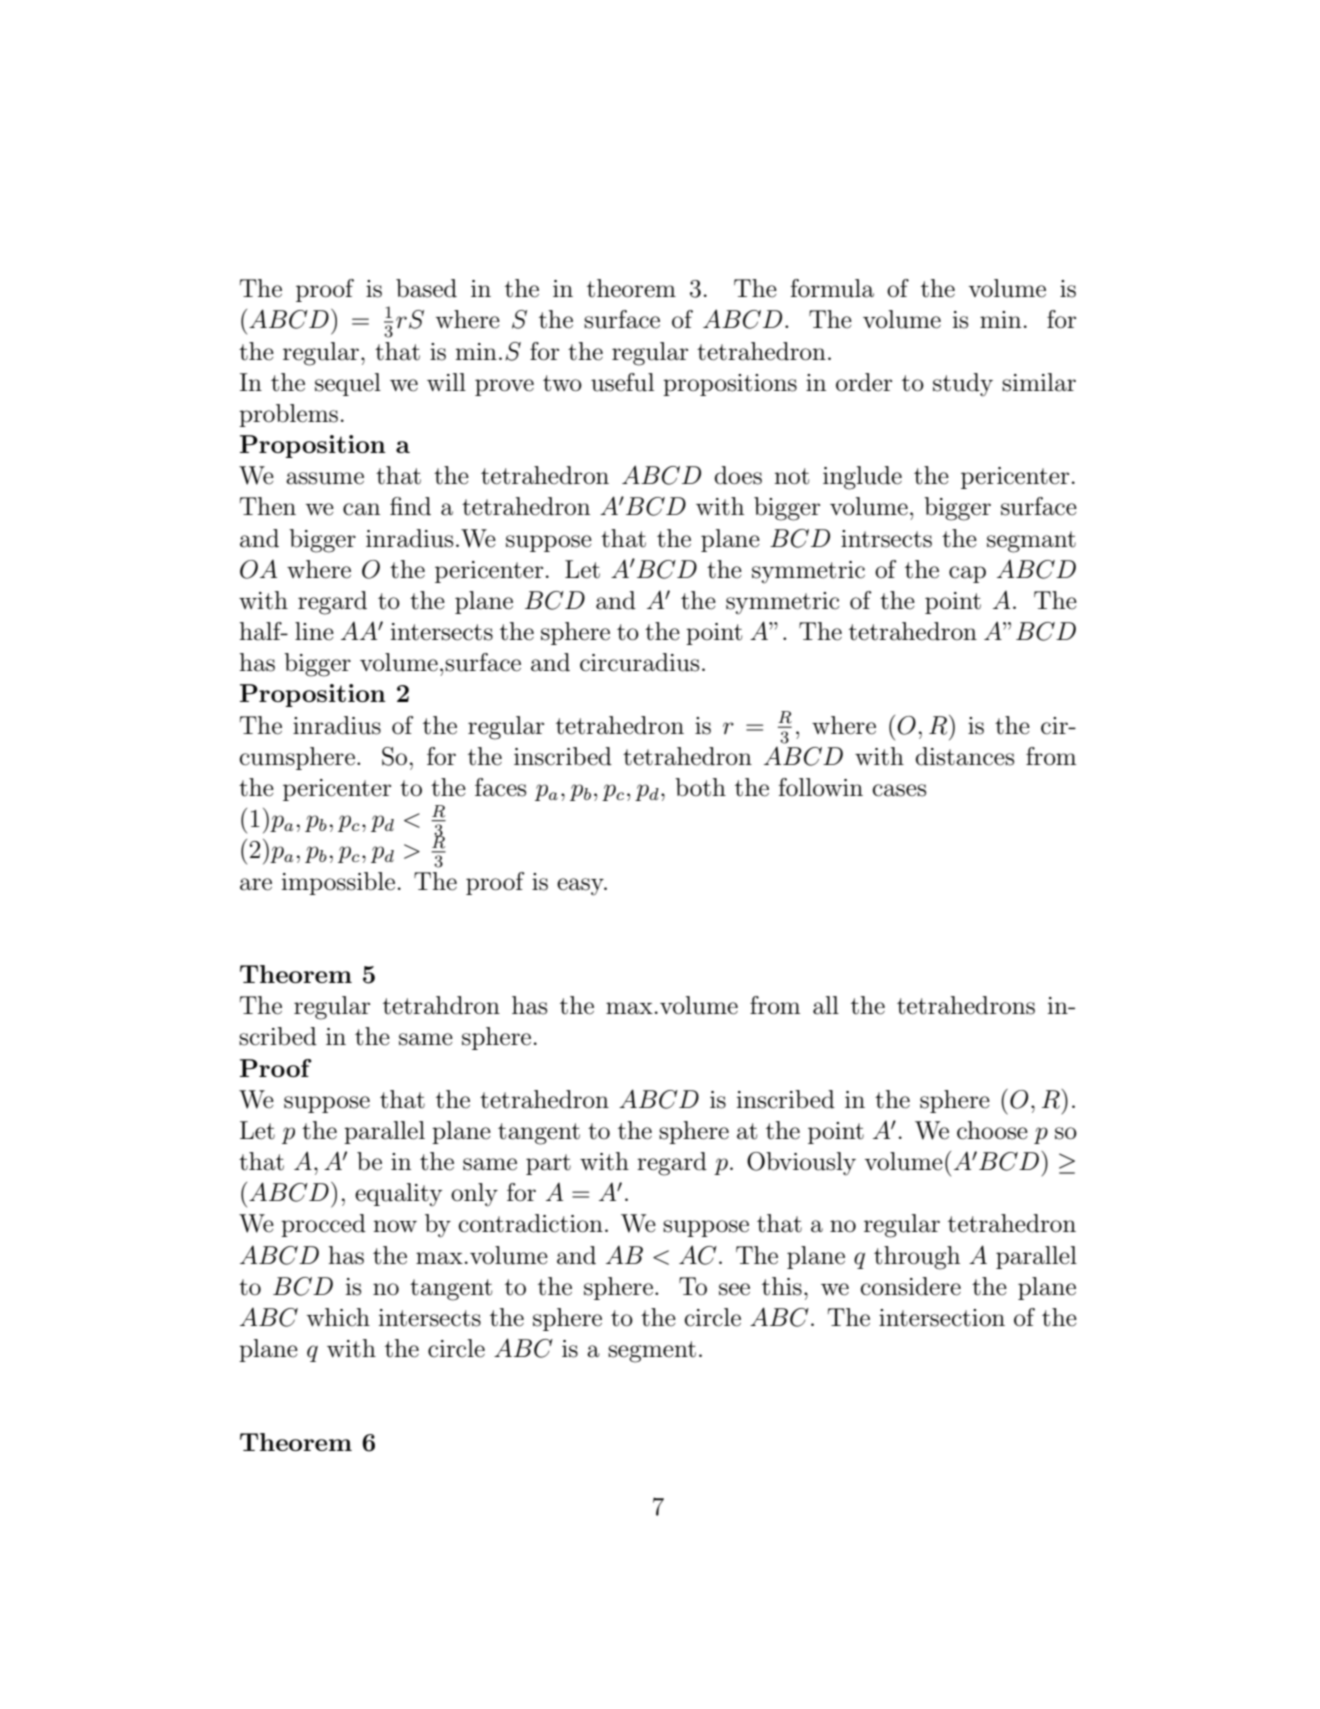 This image has width=1320, height=1709. Describe the element at coordinates (622, 382) in the image. I see `useful` at that location.
